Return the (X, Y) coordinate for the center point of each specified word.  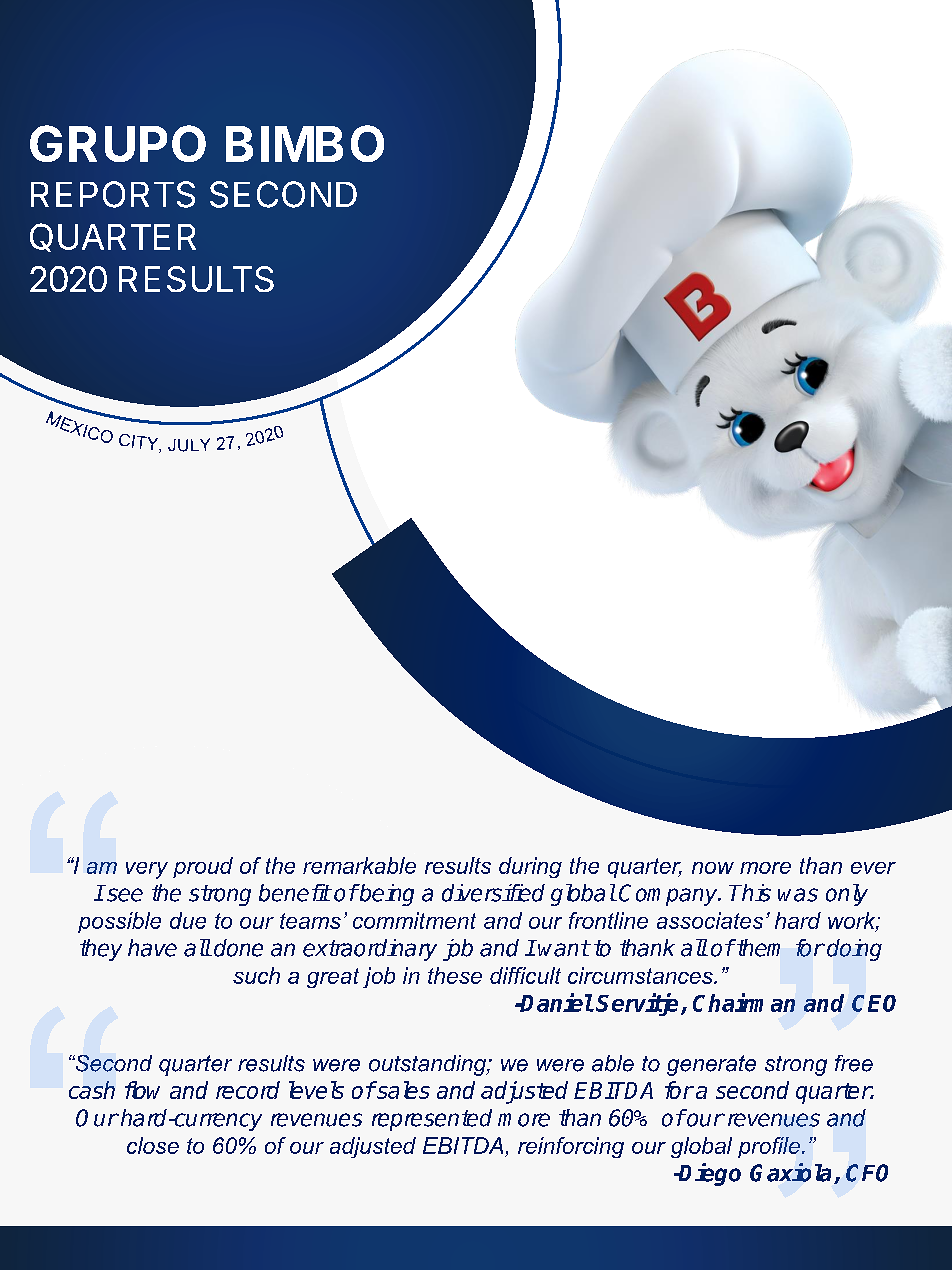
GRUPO (118, 143)
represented (432, 1120)
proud (203, 867)
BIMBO (305, 143)
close (153, 1145)
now (713, 868)
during (530, 867)
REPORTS (113, 194)
